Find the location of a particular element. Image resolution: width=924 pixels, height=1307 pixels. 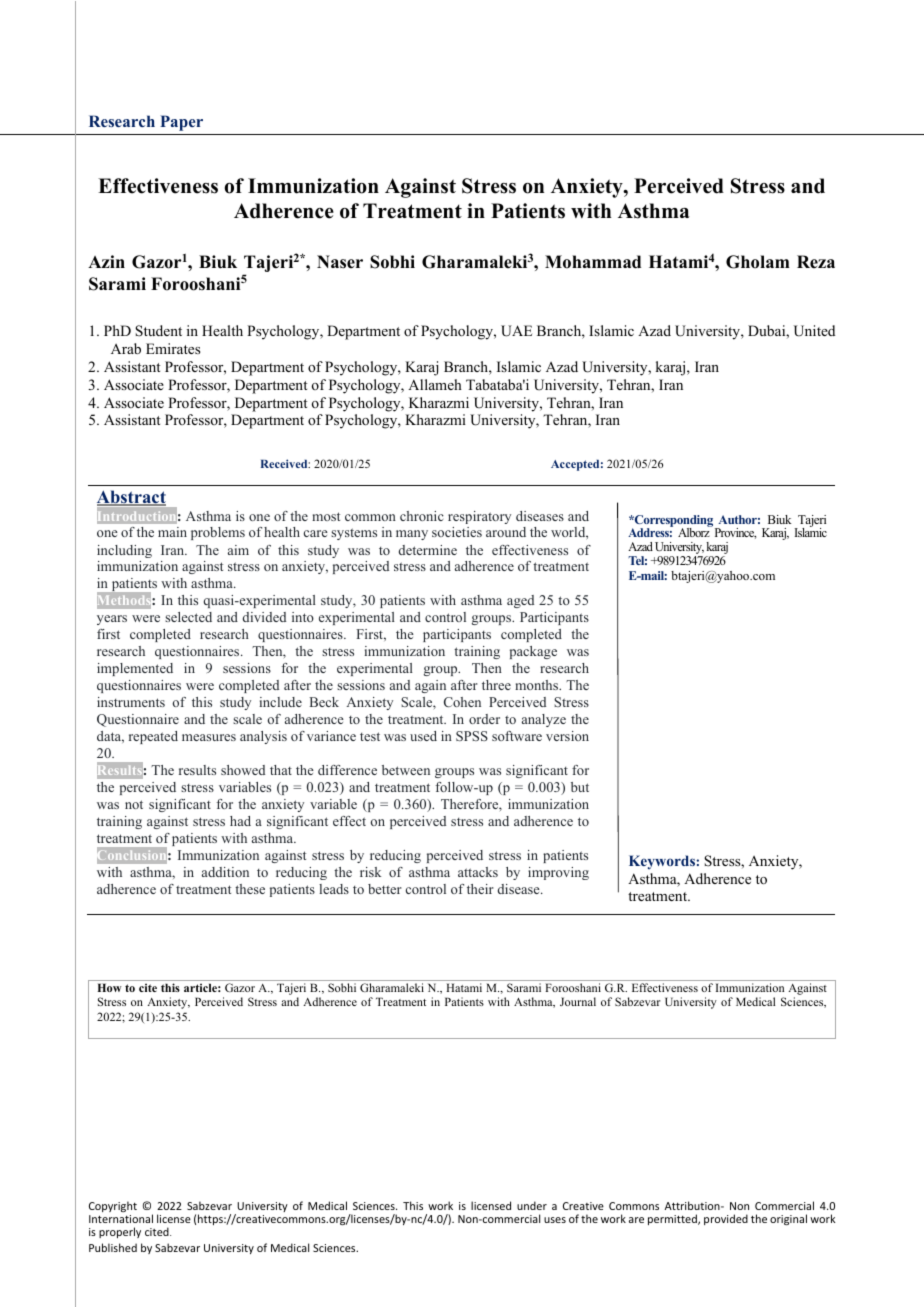

Emirates is located at coordinates (173, 348).
